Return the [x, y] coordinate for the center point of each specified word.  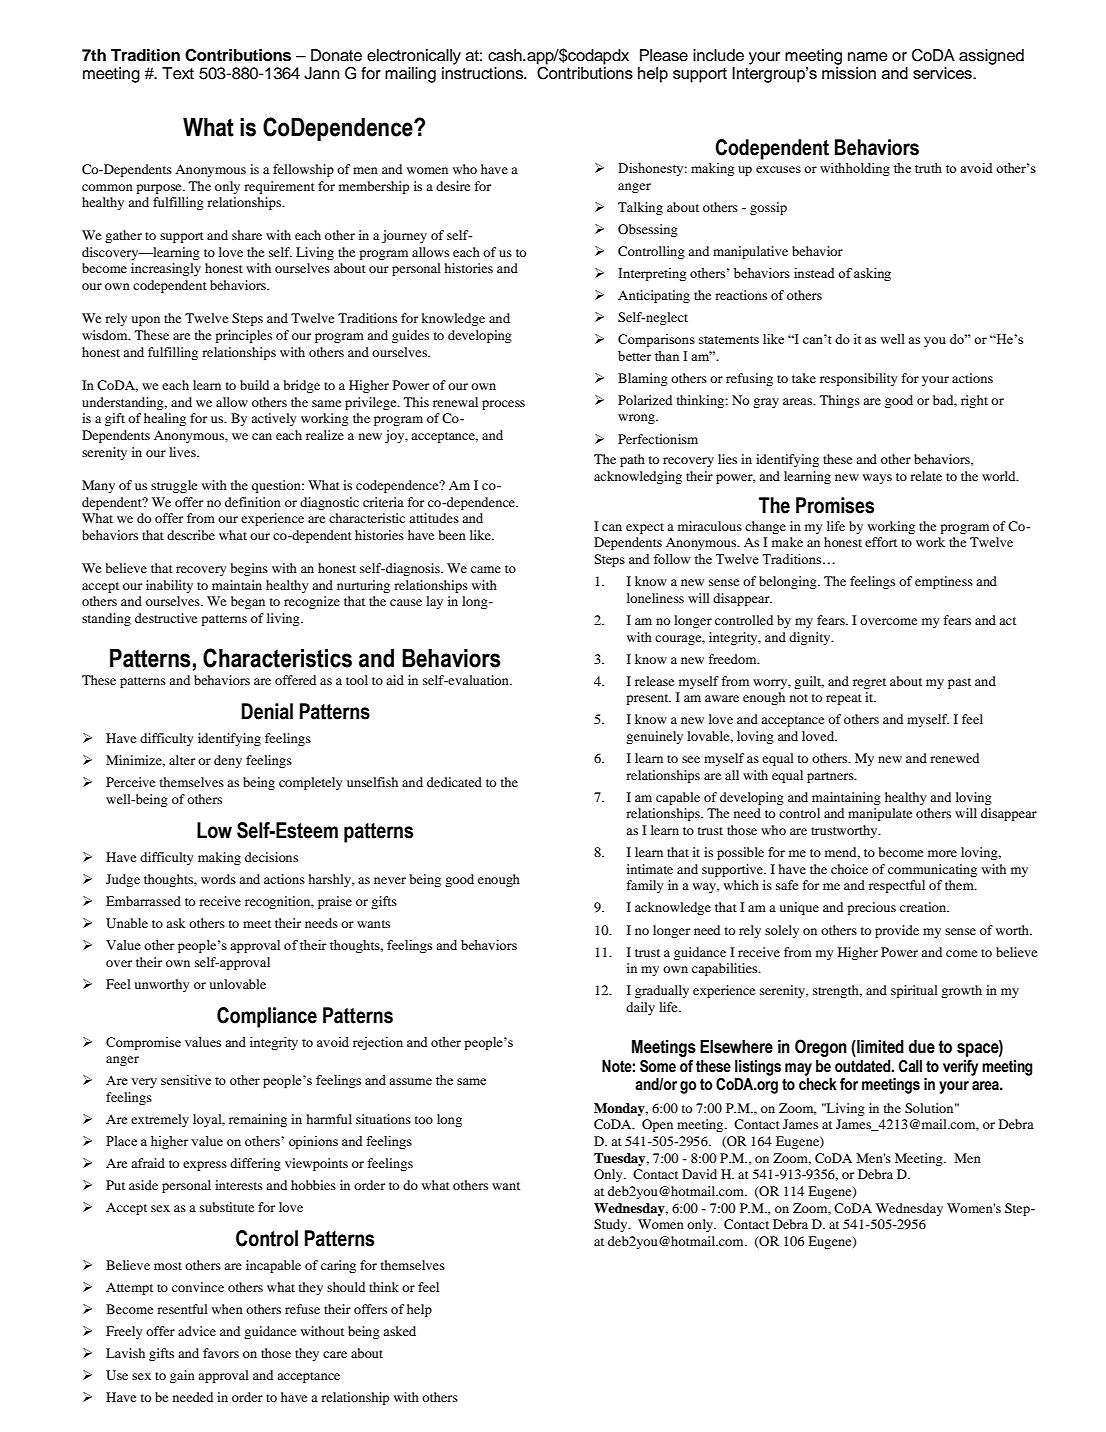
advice [197, 1331]
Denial [267, 711]
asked [399, 1331]
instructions [483, 73]
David [699, 1174]
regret [869, 683]
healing [165, 419]
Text [178, 73]
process [503, 405]
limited [879, 1047]
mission [849, 73]
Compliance [267, 1017]
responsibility [859, 379]
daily [640, 1008]
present [648, 699]
